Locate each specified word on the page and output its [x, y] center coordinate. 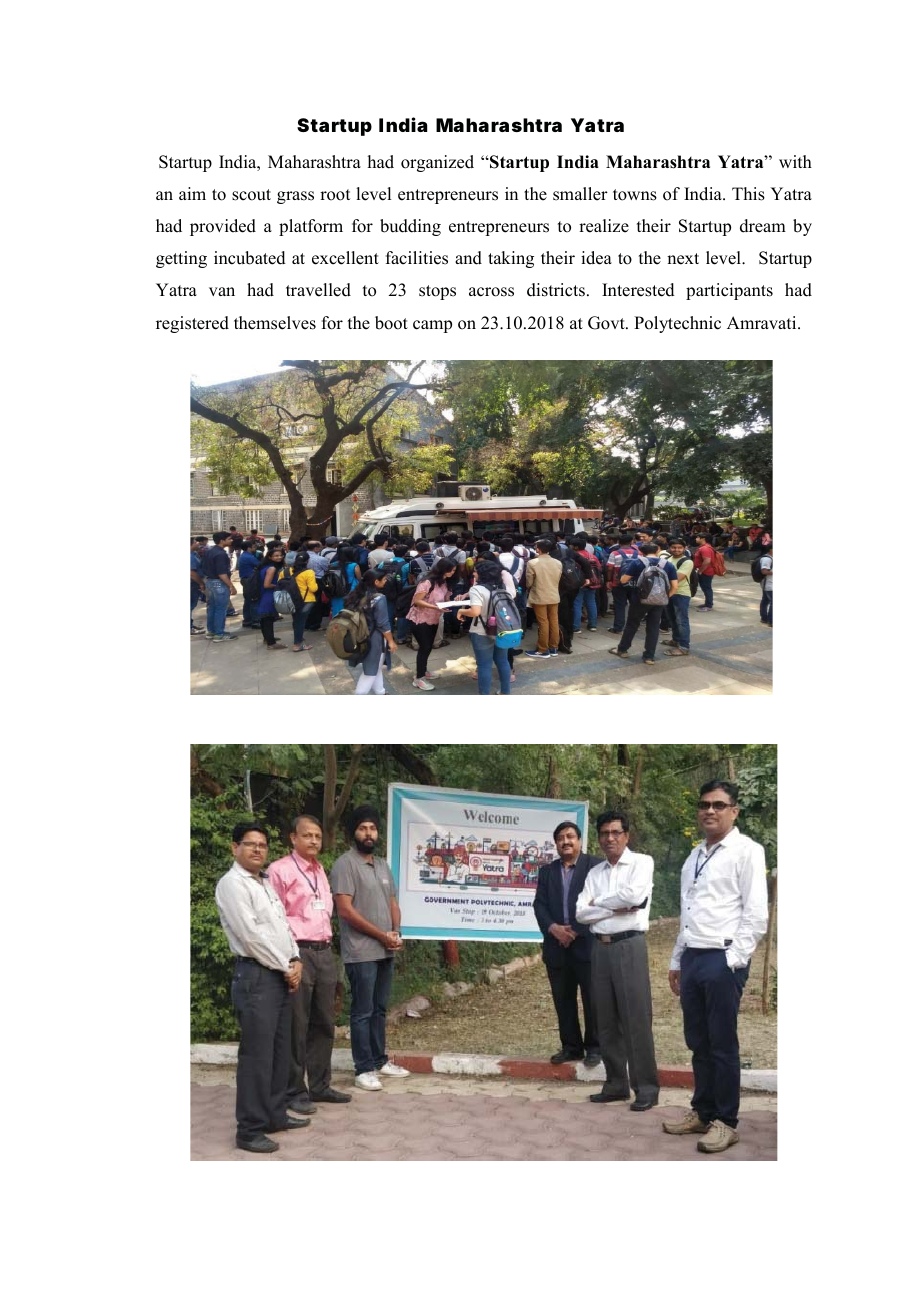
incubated [250, 258]
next [683, 259]
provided [223, 227]
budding [410, 227]
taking [511, 259]
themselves [275, 323]
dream [763, 226]
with [795, 161]
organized [437, 163]
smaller [580, 194]
